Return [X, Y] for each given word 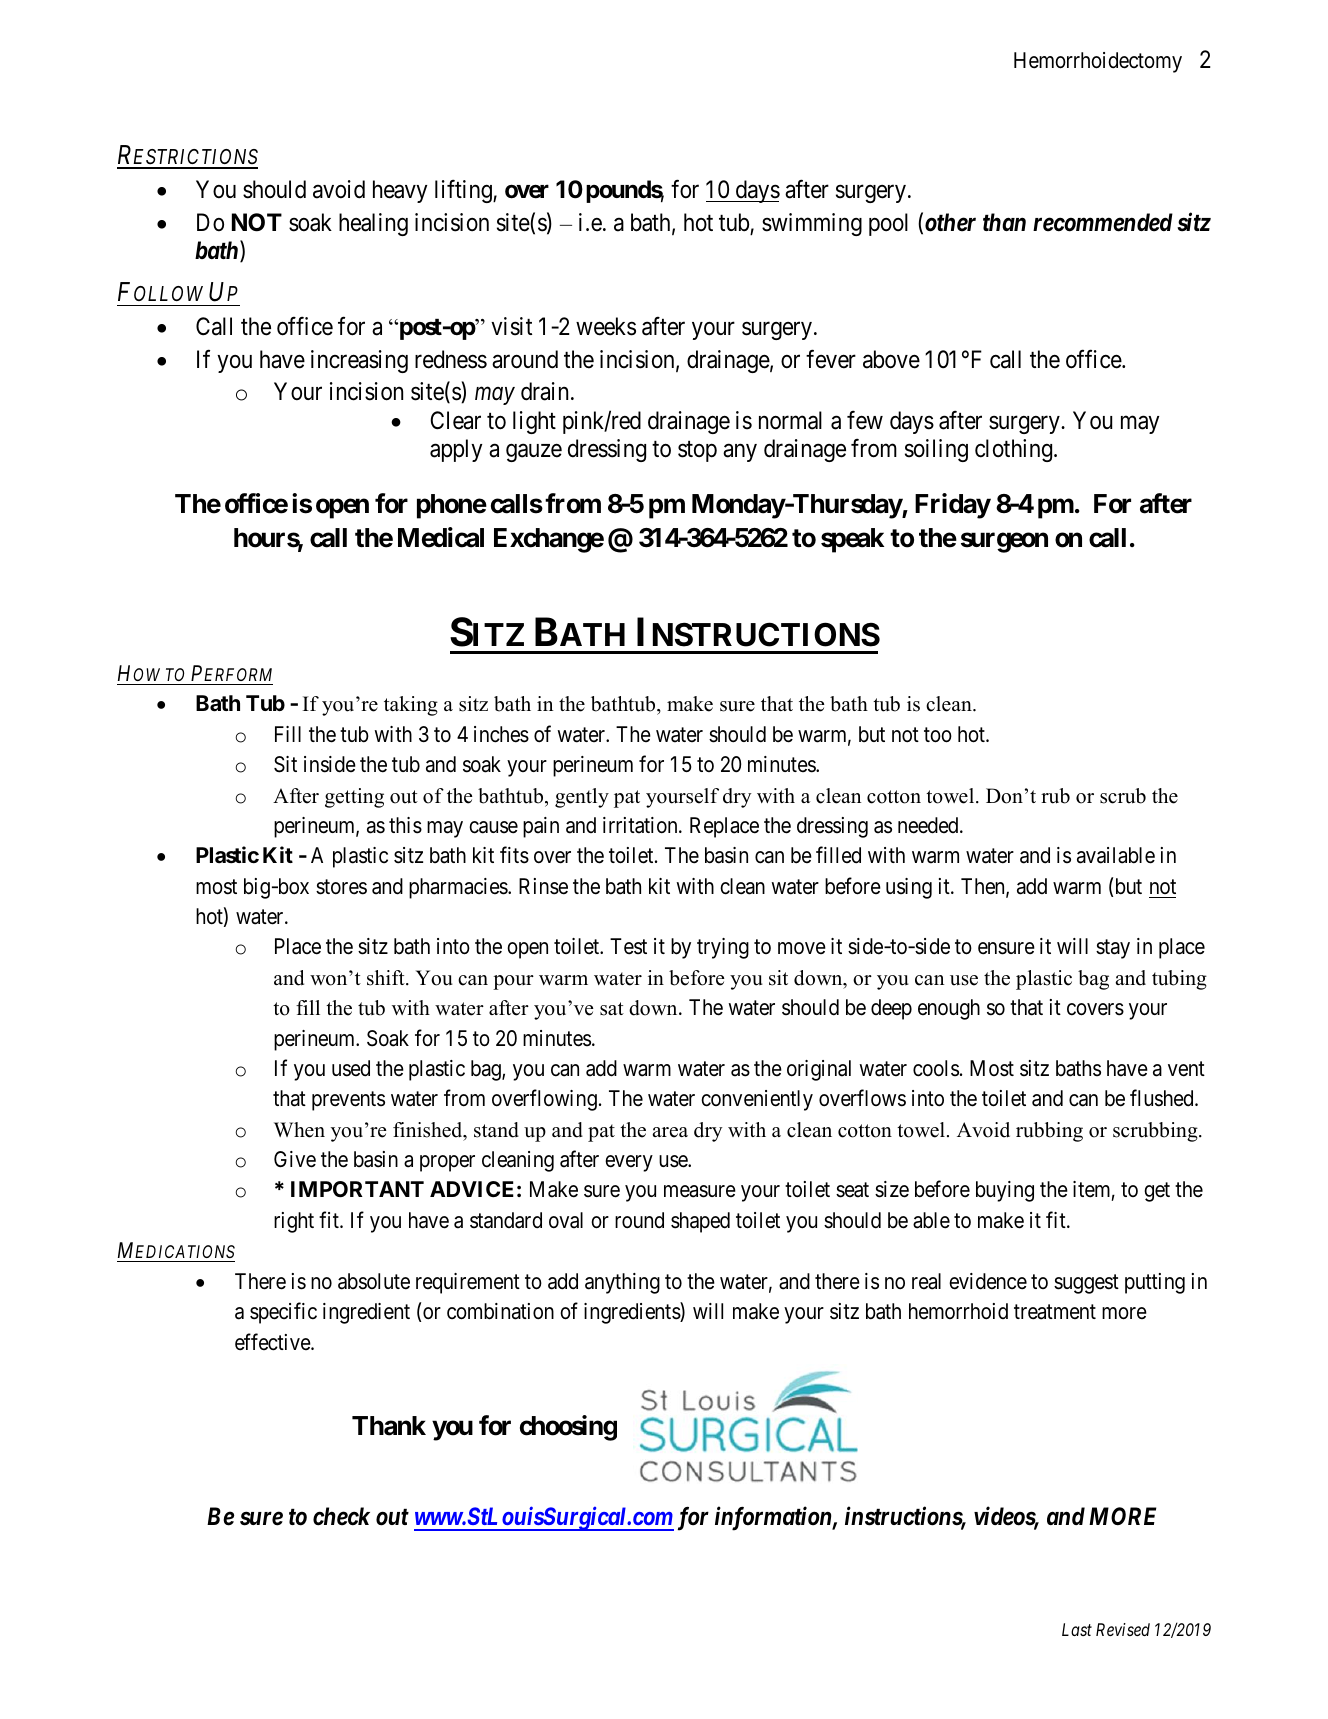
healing [373, 224]
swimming [812, 224]
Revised [1123, 1629]
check [341, 1516]
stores [341, 887]
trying [723, 948]
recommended [1103, 222]
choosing [568, 1428]
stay [1113, 949]
